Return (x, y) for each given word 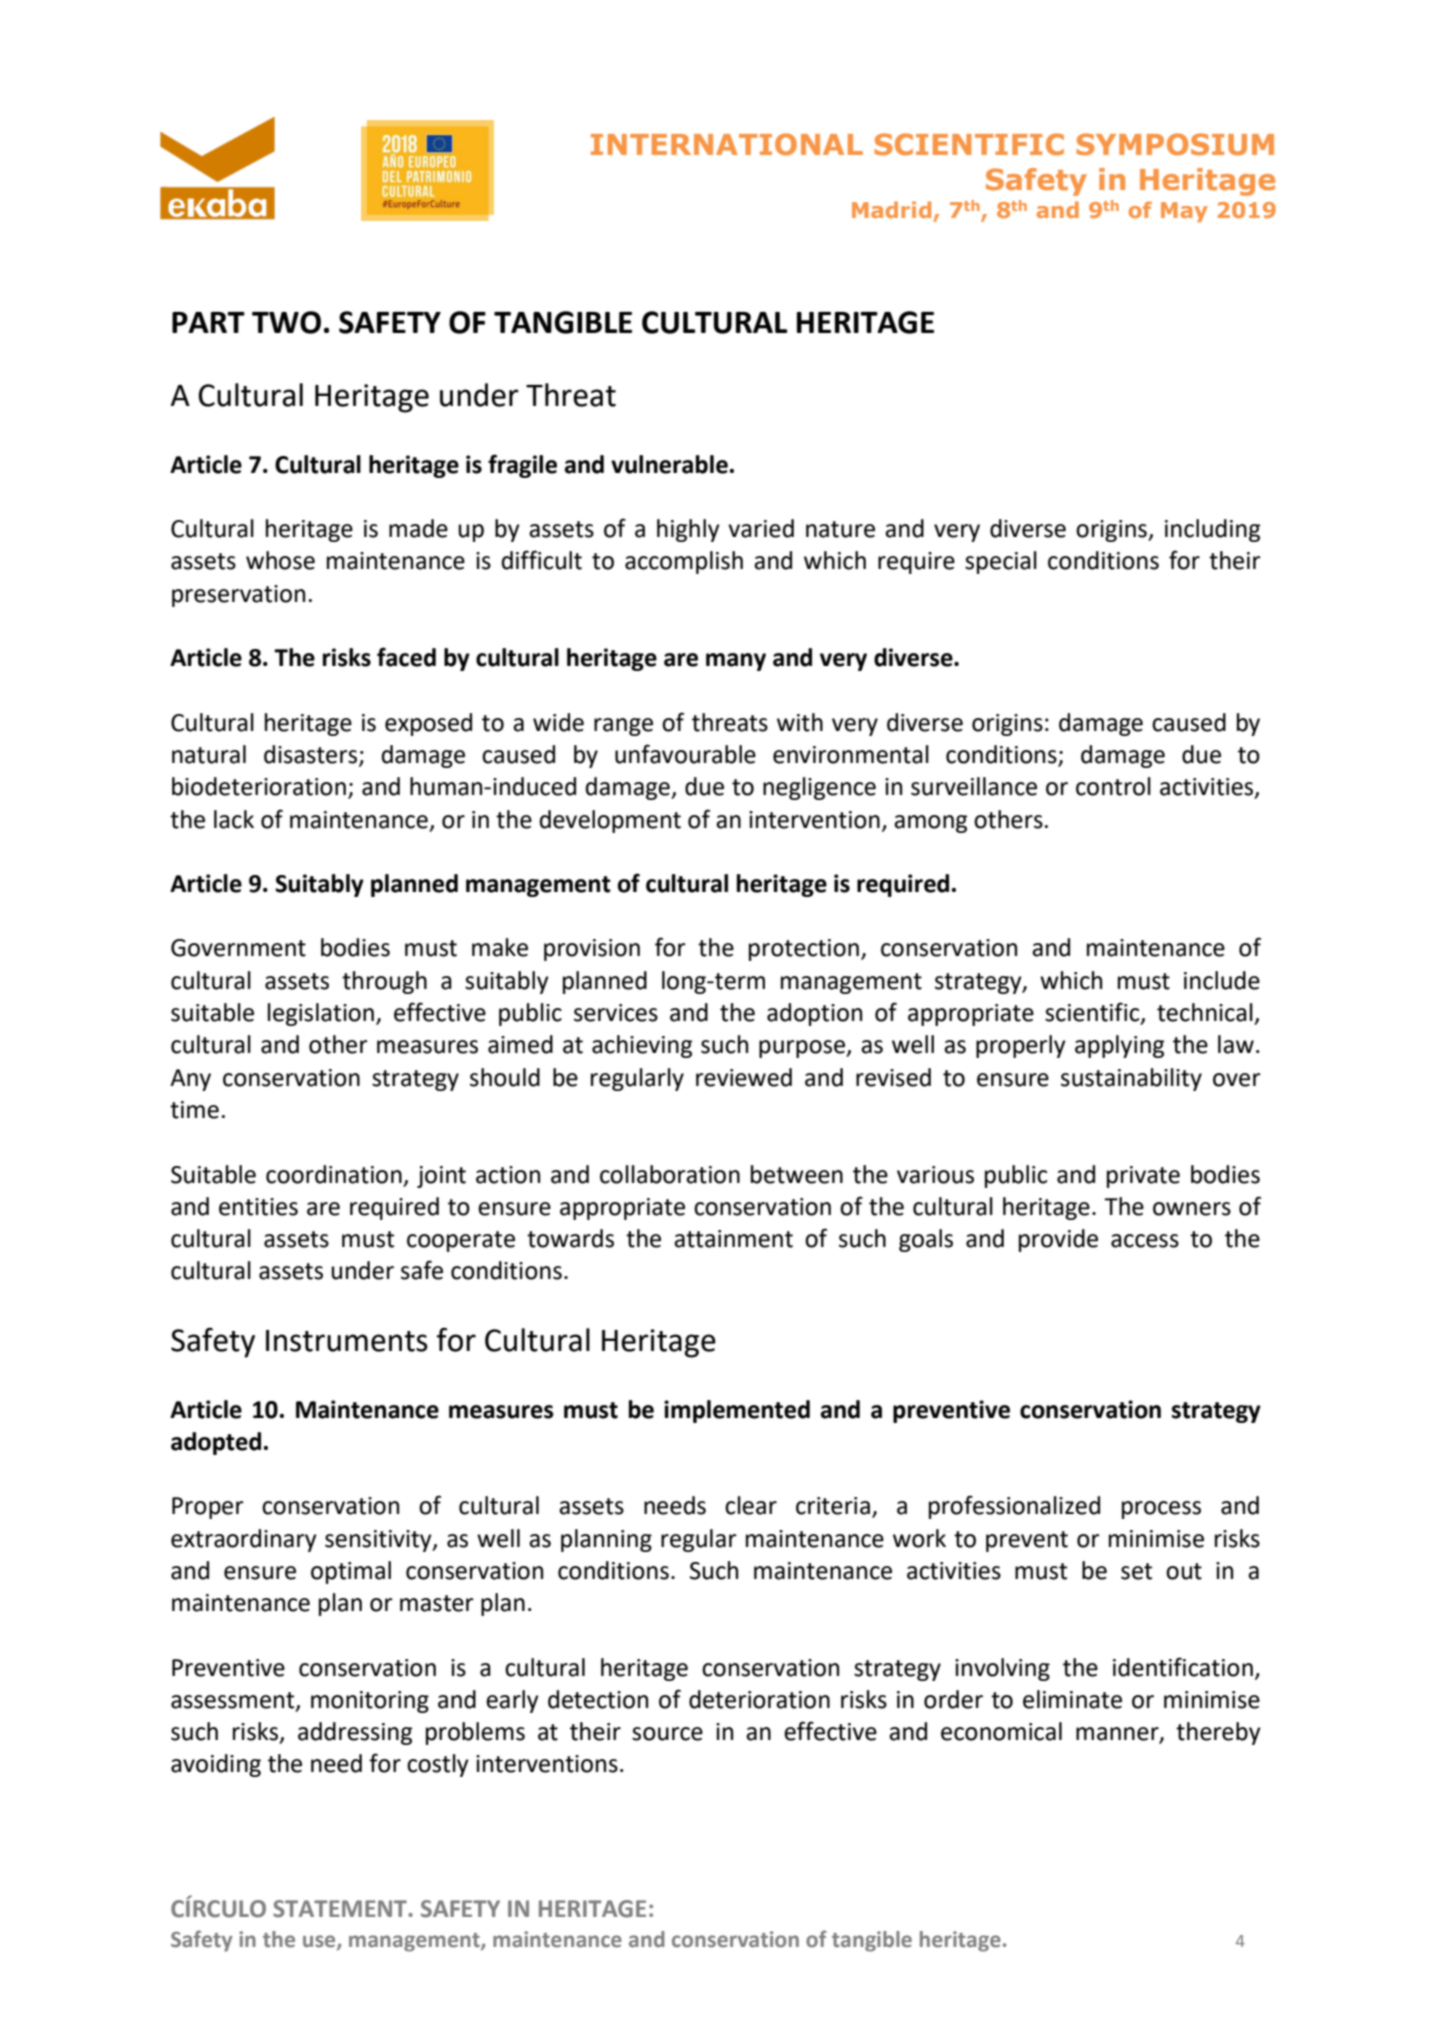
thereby (1218, 1733)
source (667, 1734)
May (1184, 212)
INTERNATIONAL (727, 144)
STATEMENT (341, 1909)
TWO (286, 322)
